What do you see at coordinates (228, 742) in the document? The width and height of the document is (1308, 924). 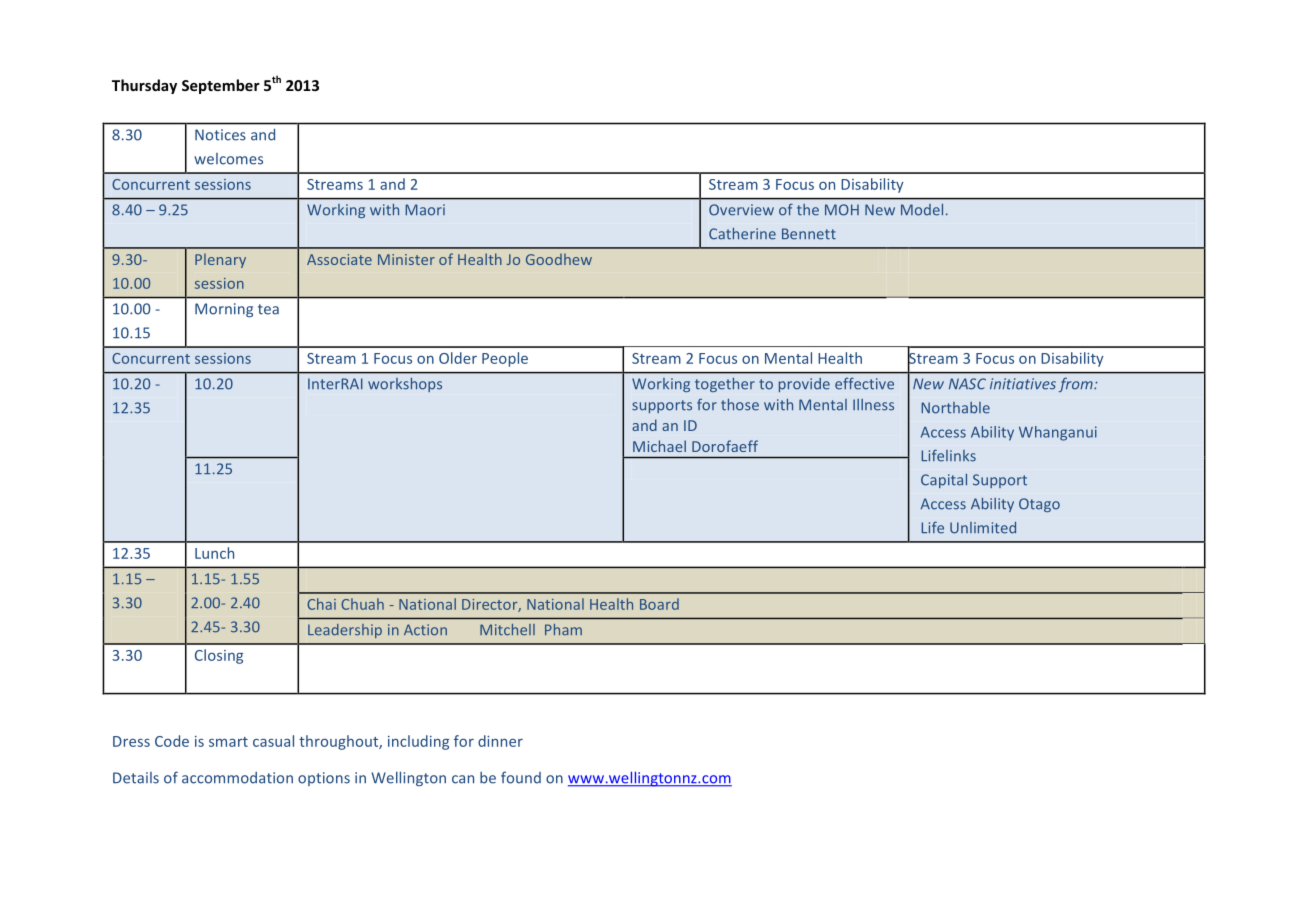 I see `smart` at bounding box center [228, 742].
